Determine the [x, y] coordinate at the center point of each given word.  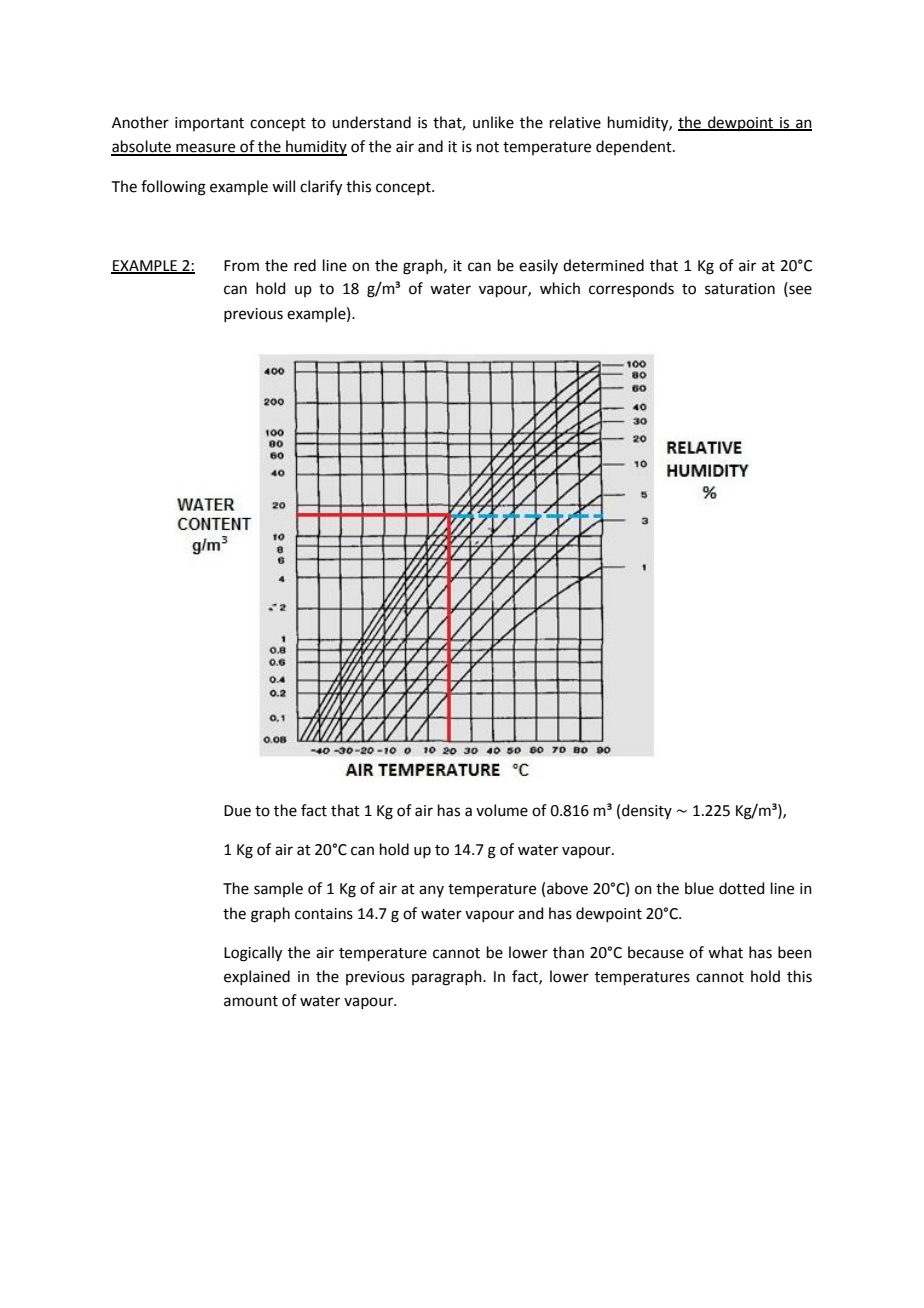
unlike [493, 122]
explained [257, 977]
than [568, 952]
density [647, 811]
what [725, 952]
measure [206, 149]
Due [237, 811]
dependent [635, 147]
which [560, 288]
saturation [740, 289]
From [241, 266]
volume [502, 810]
